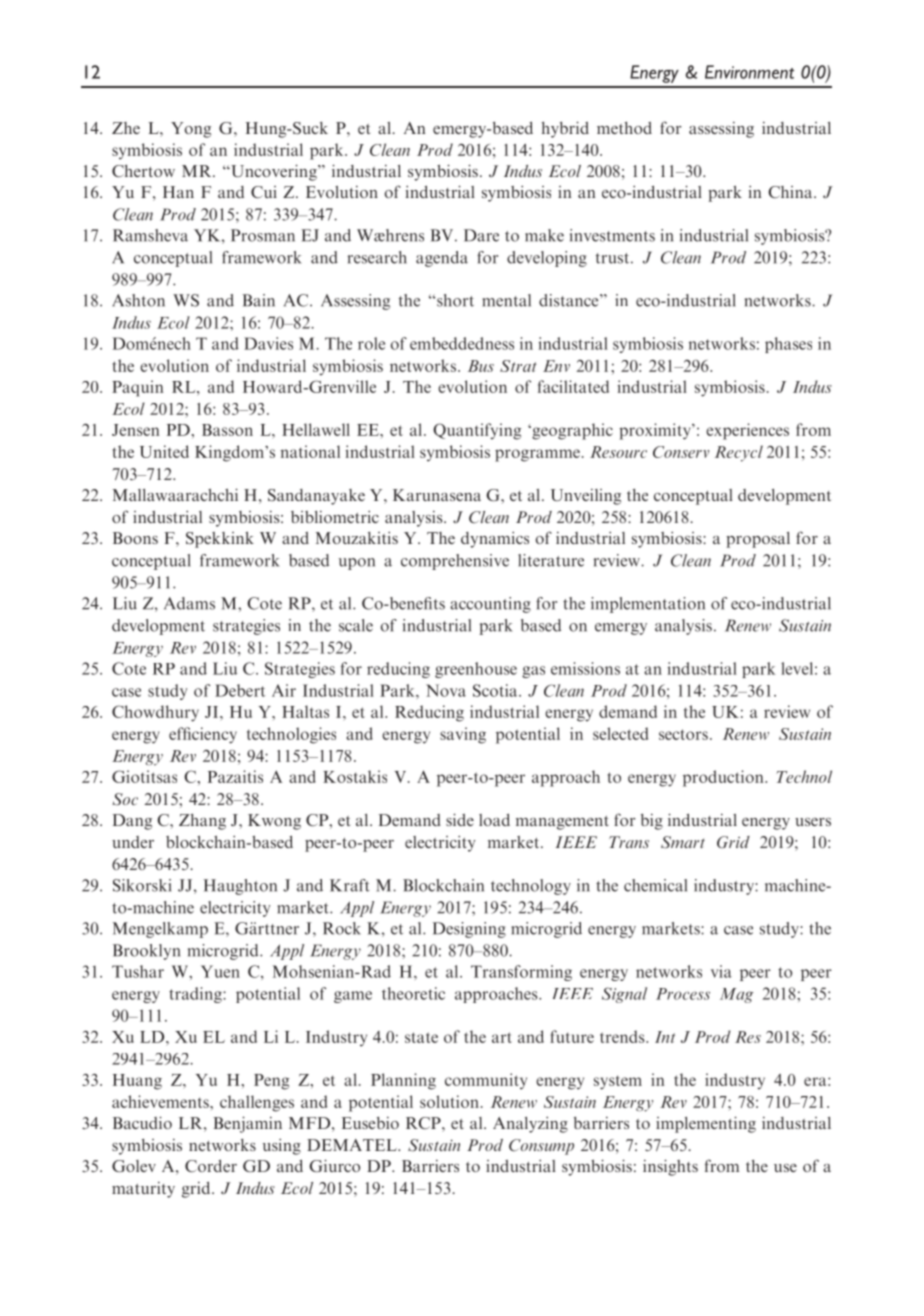  I want to click on proposal, so click(758, 540).
